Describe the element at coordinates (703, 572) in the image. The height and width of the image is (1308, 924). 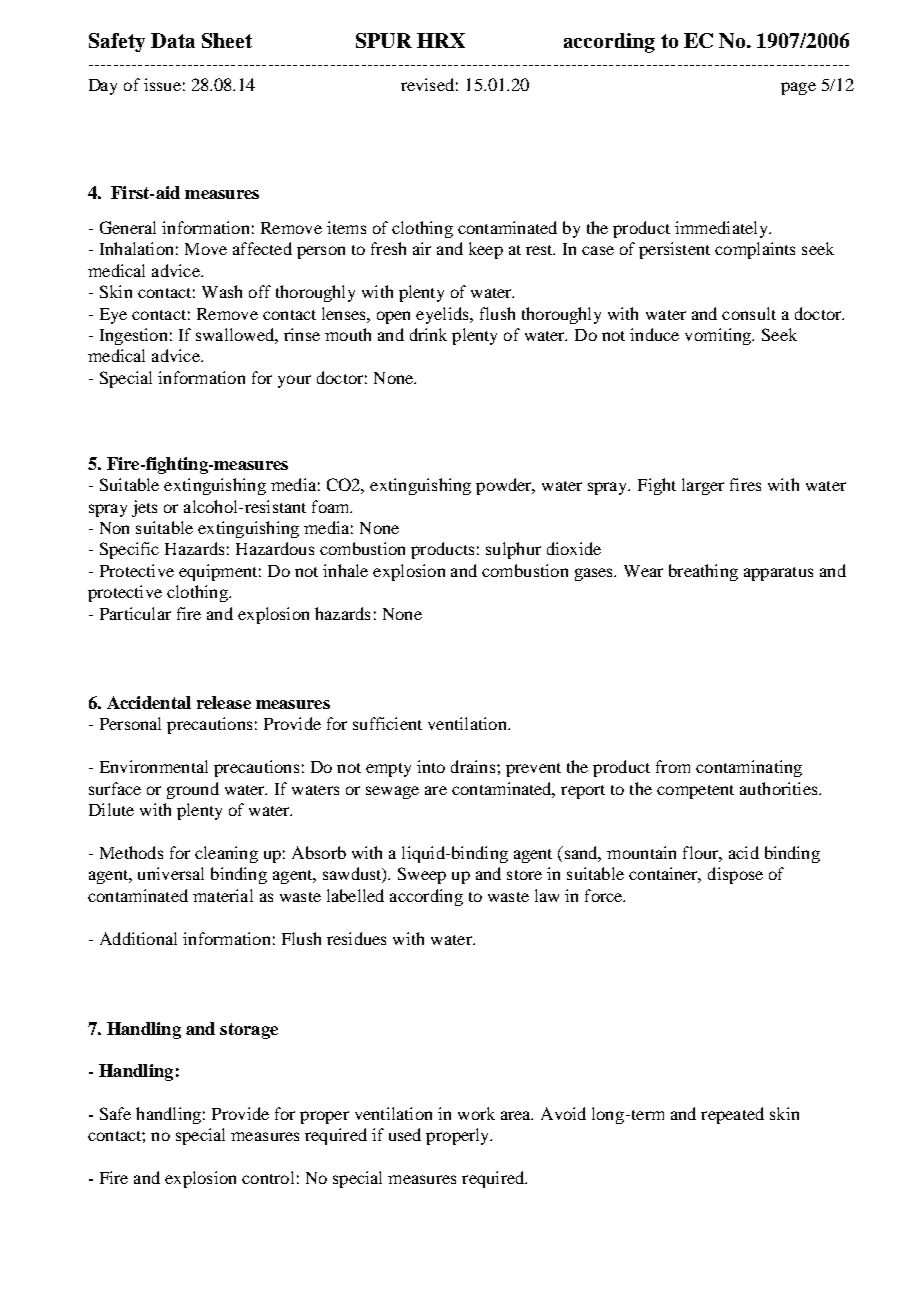
I see `breathing` at that location.
